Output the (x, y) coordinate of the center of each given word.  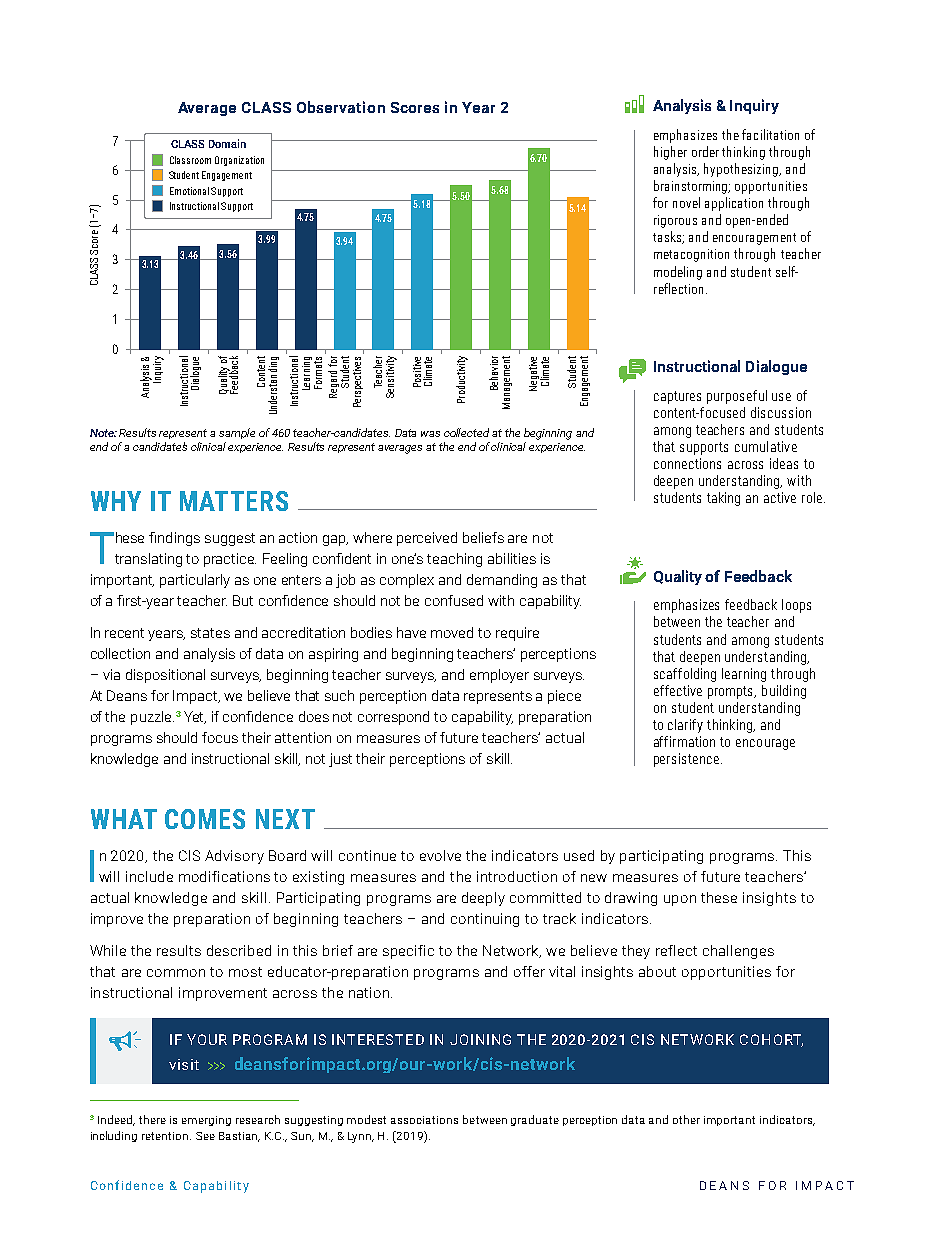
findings (174, 539)
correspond (393, 718)
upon (680, 900)
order (705, 151)
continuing (485, 920)
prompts (732, 692)
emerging (206, 1121)
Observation (341, 107)
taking (723, 499)
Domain (227, 143)
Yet (195, 717)
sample (237, 433)
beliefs (483, 537)
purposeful (737, 397)
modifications (224, 876)
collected (466, 432)
